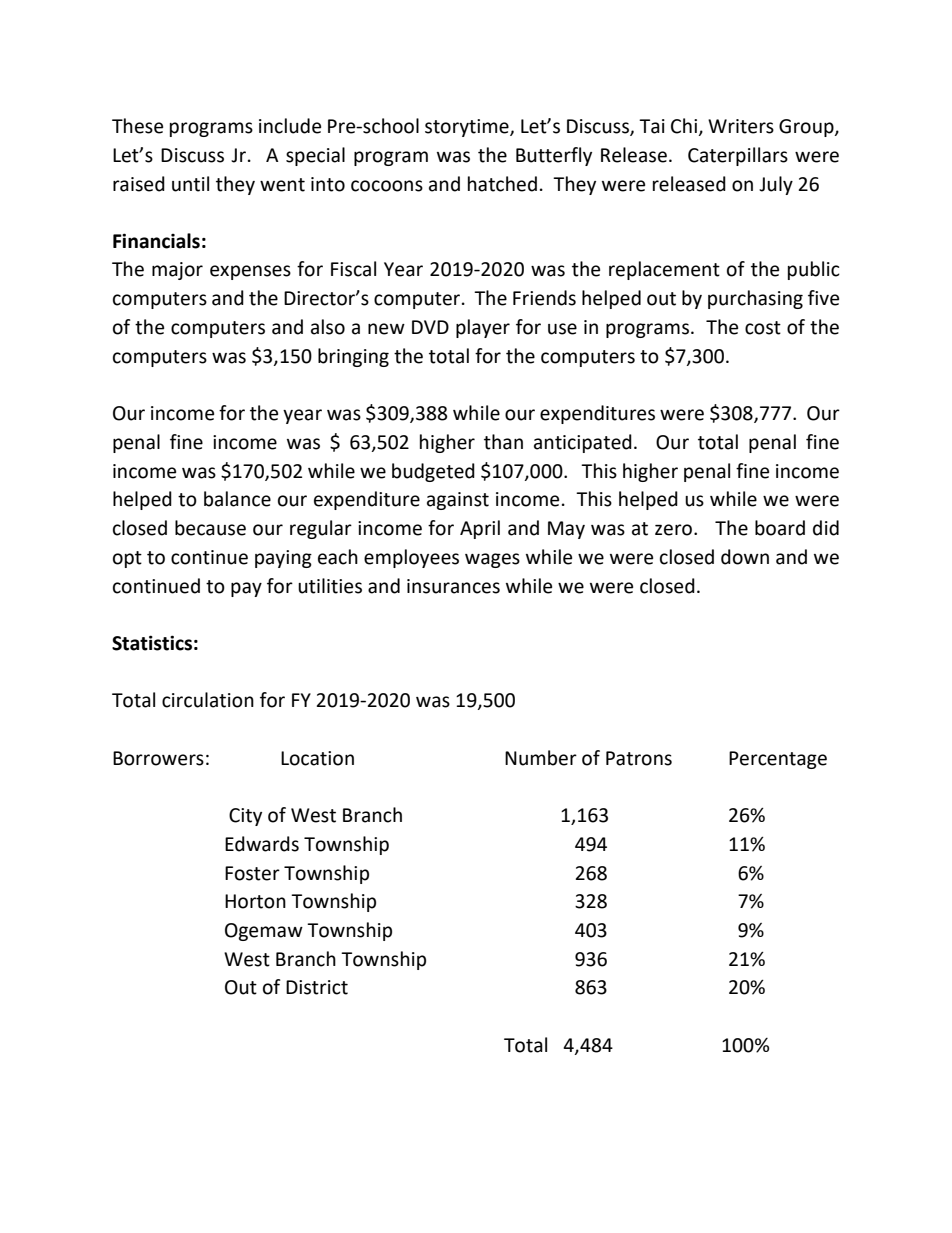  What do you see at coordinates (468, 128) in the screenshot?
I see `storytime` at bounding box center [468, 128].
